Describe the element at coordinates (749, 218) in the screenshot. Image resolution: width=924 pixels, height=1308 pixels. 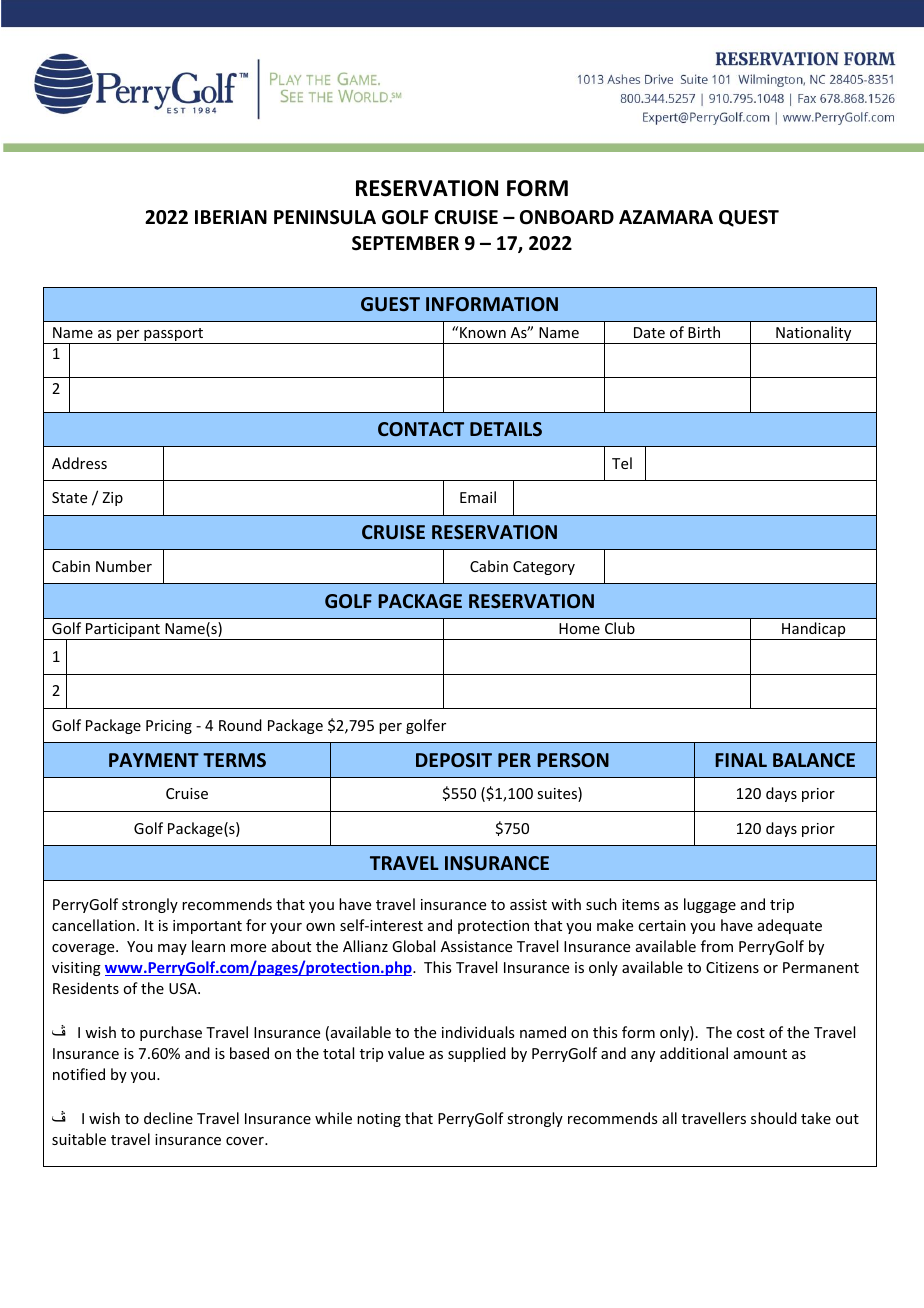
I see `QUEST` at that location.
